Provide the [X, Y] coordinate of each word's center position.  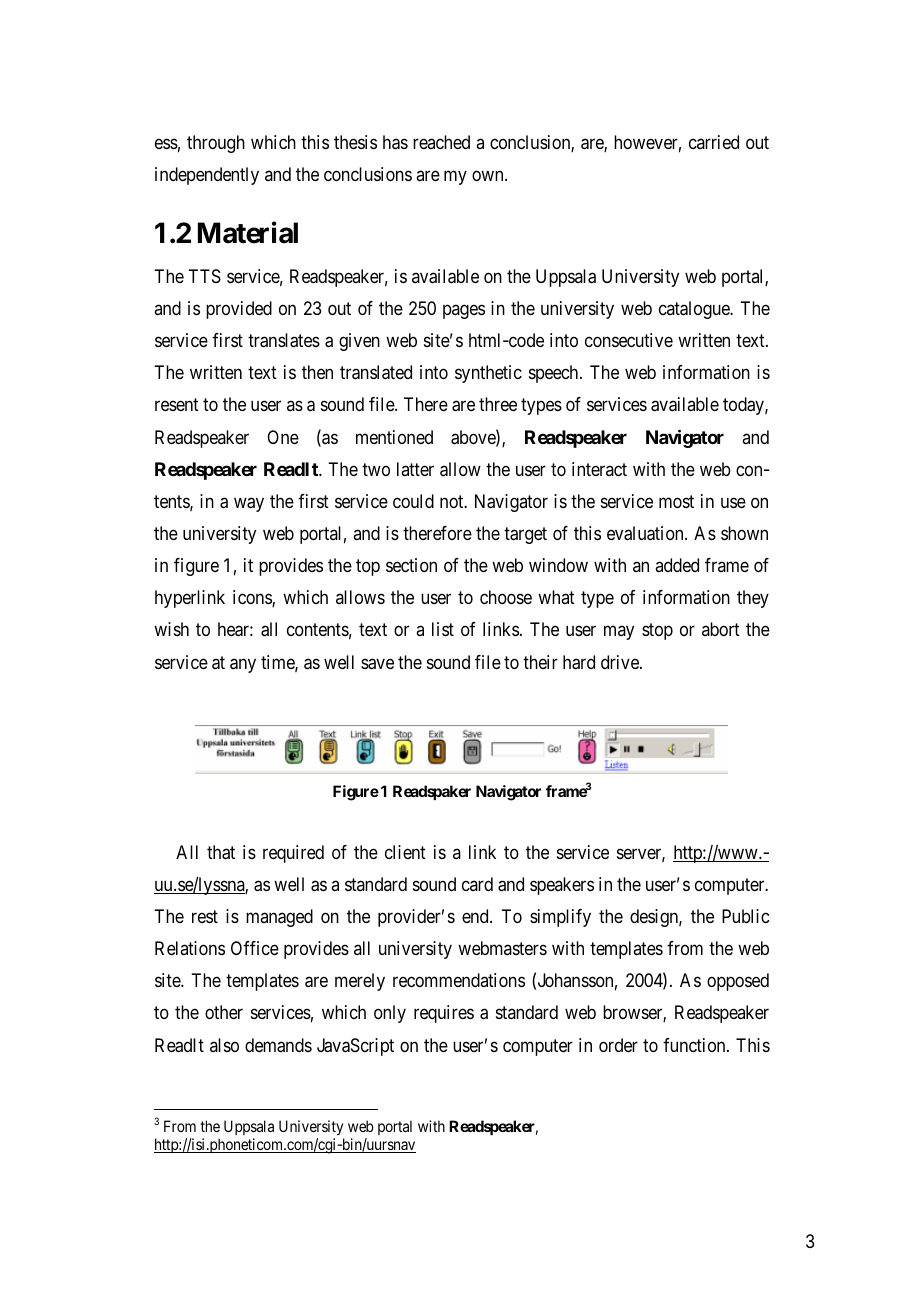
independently [207, 176]
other [224, 1012]
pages [464, 311]
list [443, 629]
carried [714, 142]
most [676, 501]
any [243, 665]
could [413, 501]
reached [441, 142]
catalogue [695, 310]
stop [657, 632]
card [477, 884]
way [249, 504]
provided [239, 310]
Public [745, 916]
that [221, 852]
